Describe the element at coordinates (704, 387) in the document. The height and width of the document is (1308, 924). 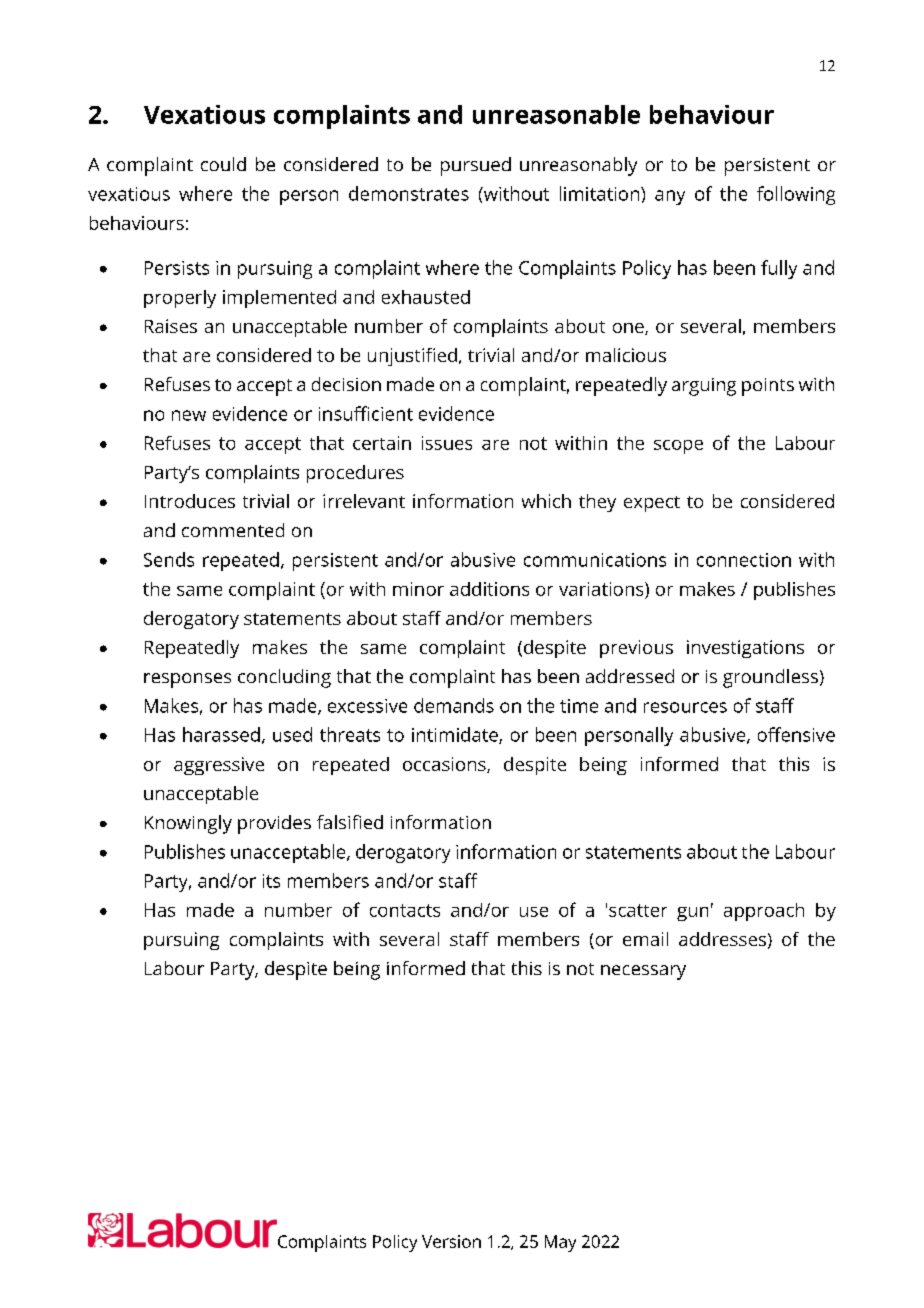
I see `arguing` at that location.
